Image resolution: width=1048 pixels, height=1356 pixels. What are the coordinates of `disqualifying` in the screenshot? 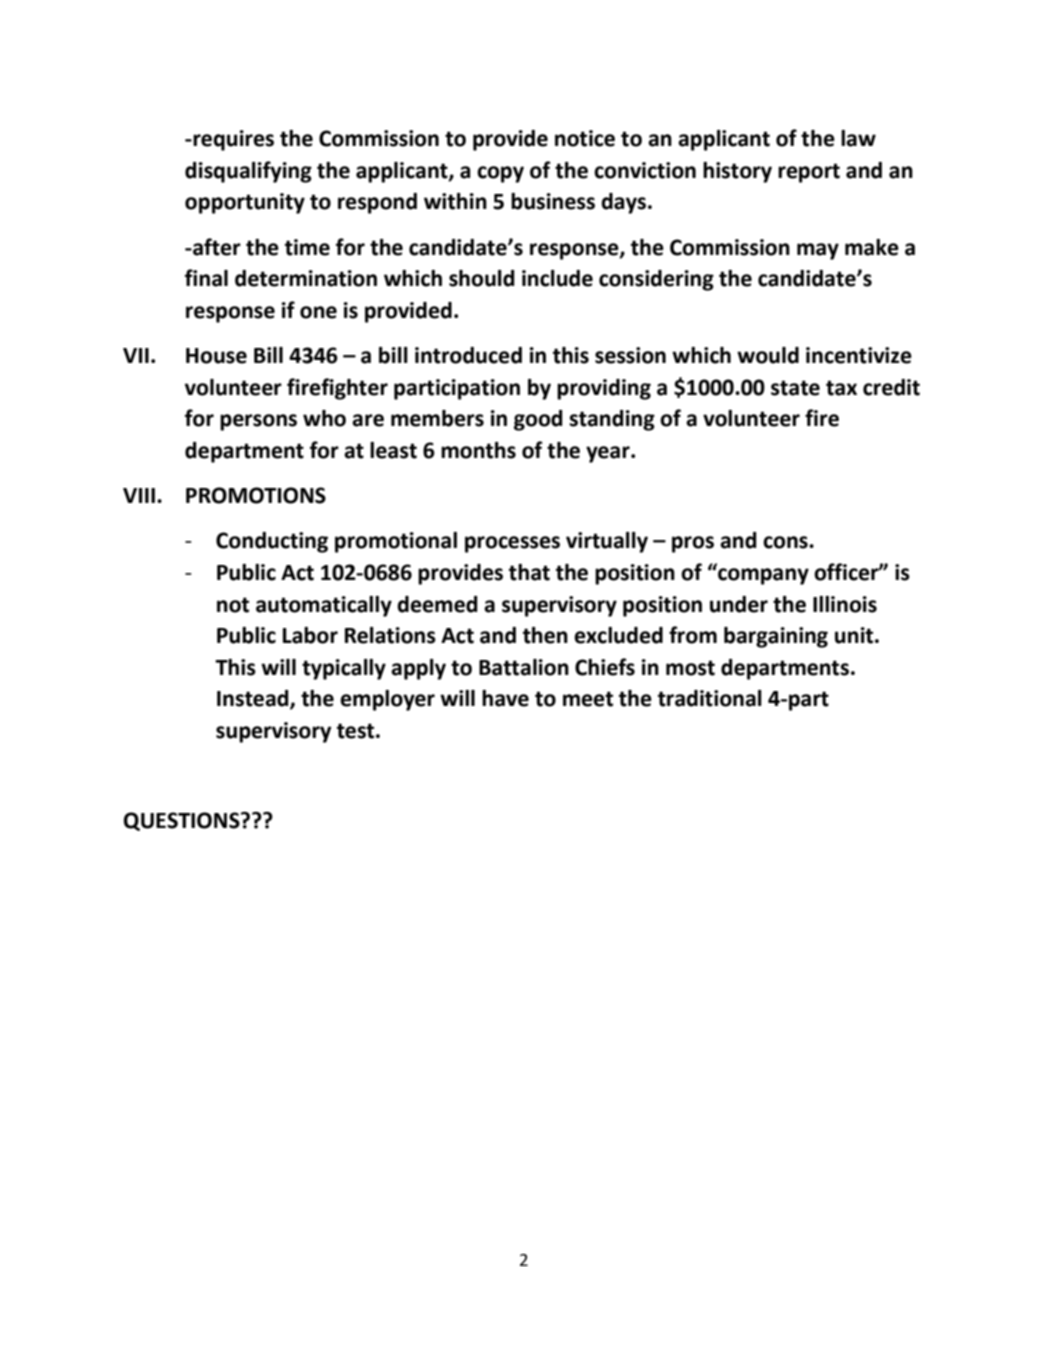 It's located at (248, 172).
